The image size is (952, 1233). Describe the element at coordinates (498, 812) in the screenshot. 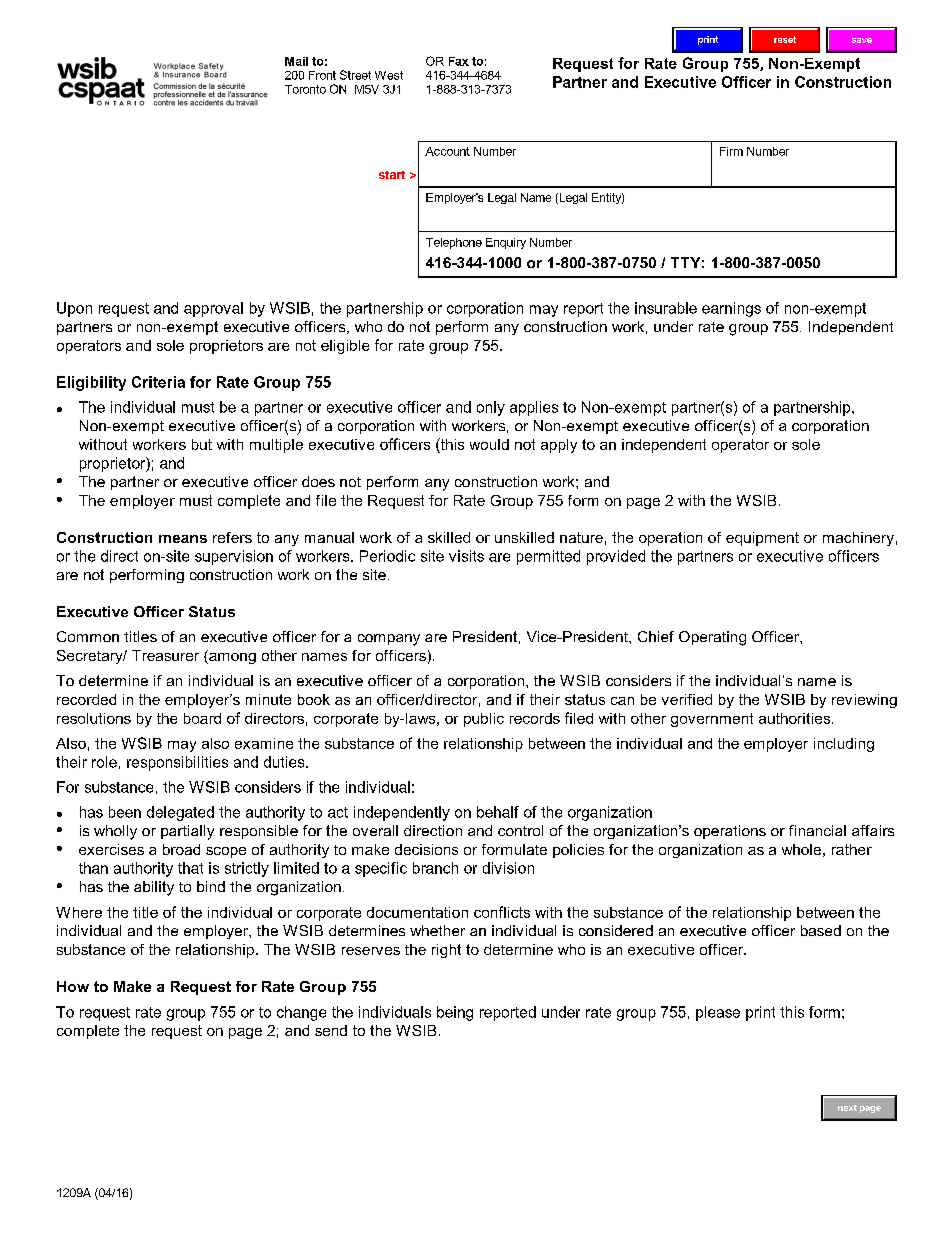

I see `behalf` at that location.
